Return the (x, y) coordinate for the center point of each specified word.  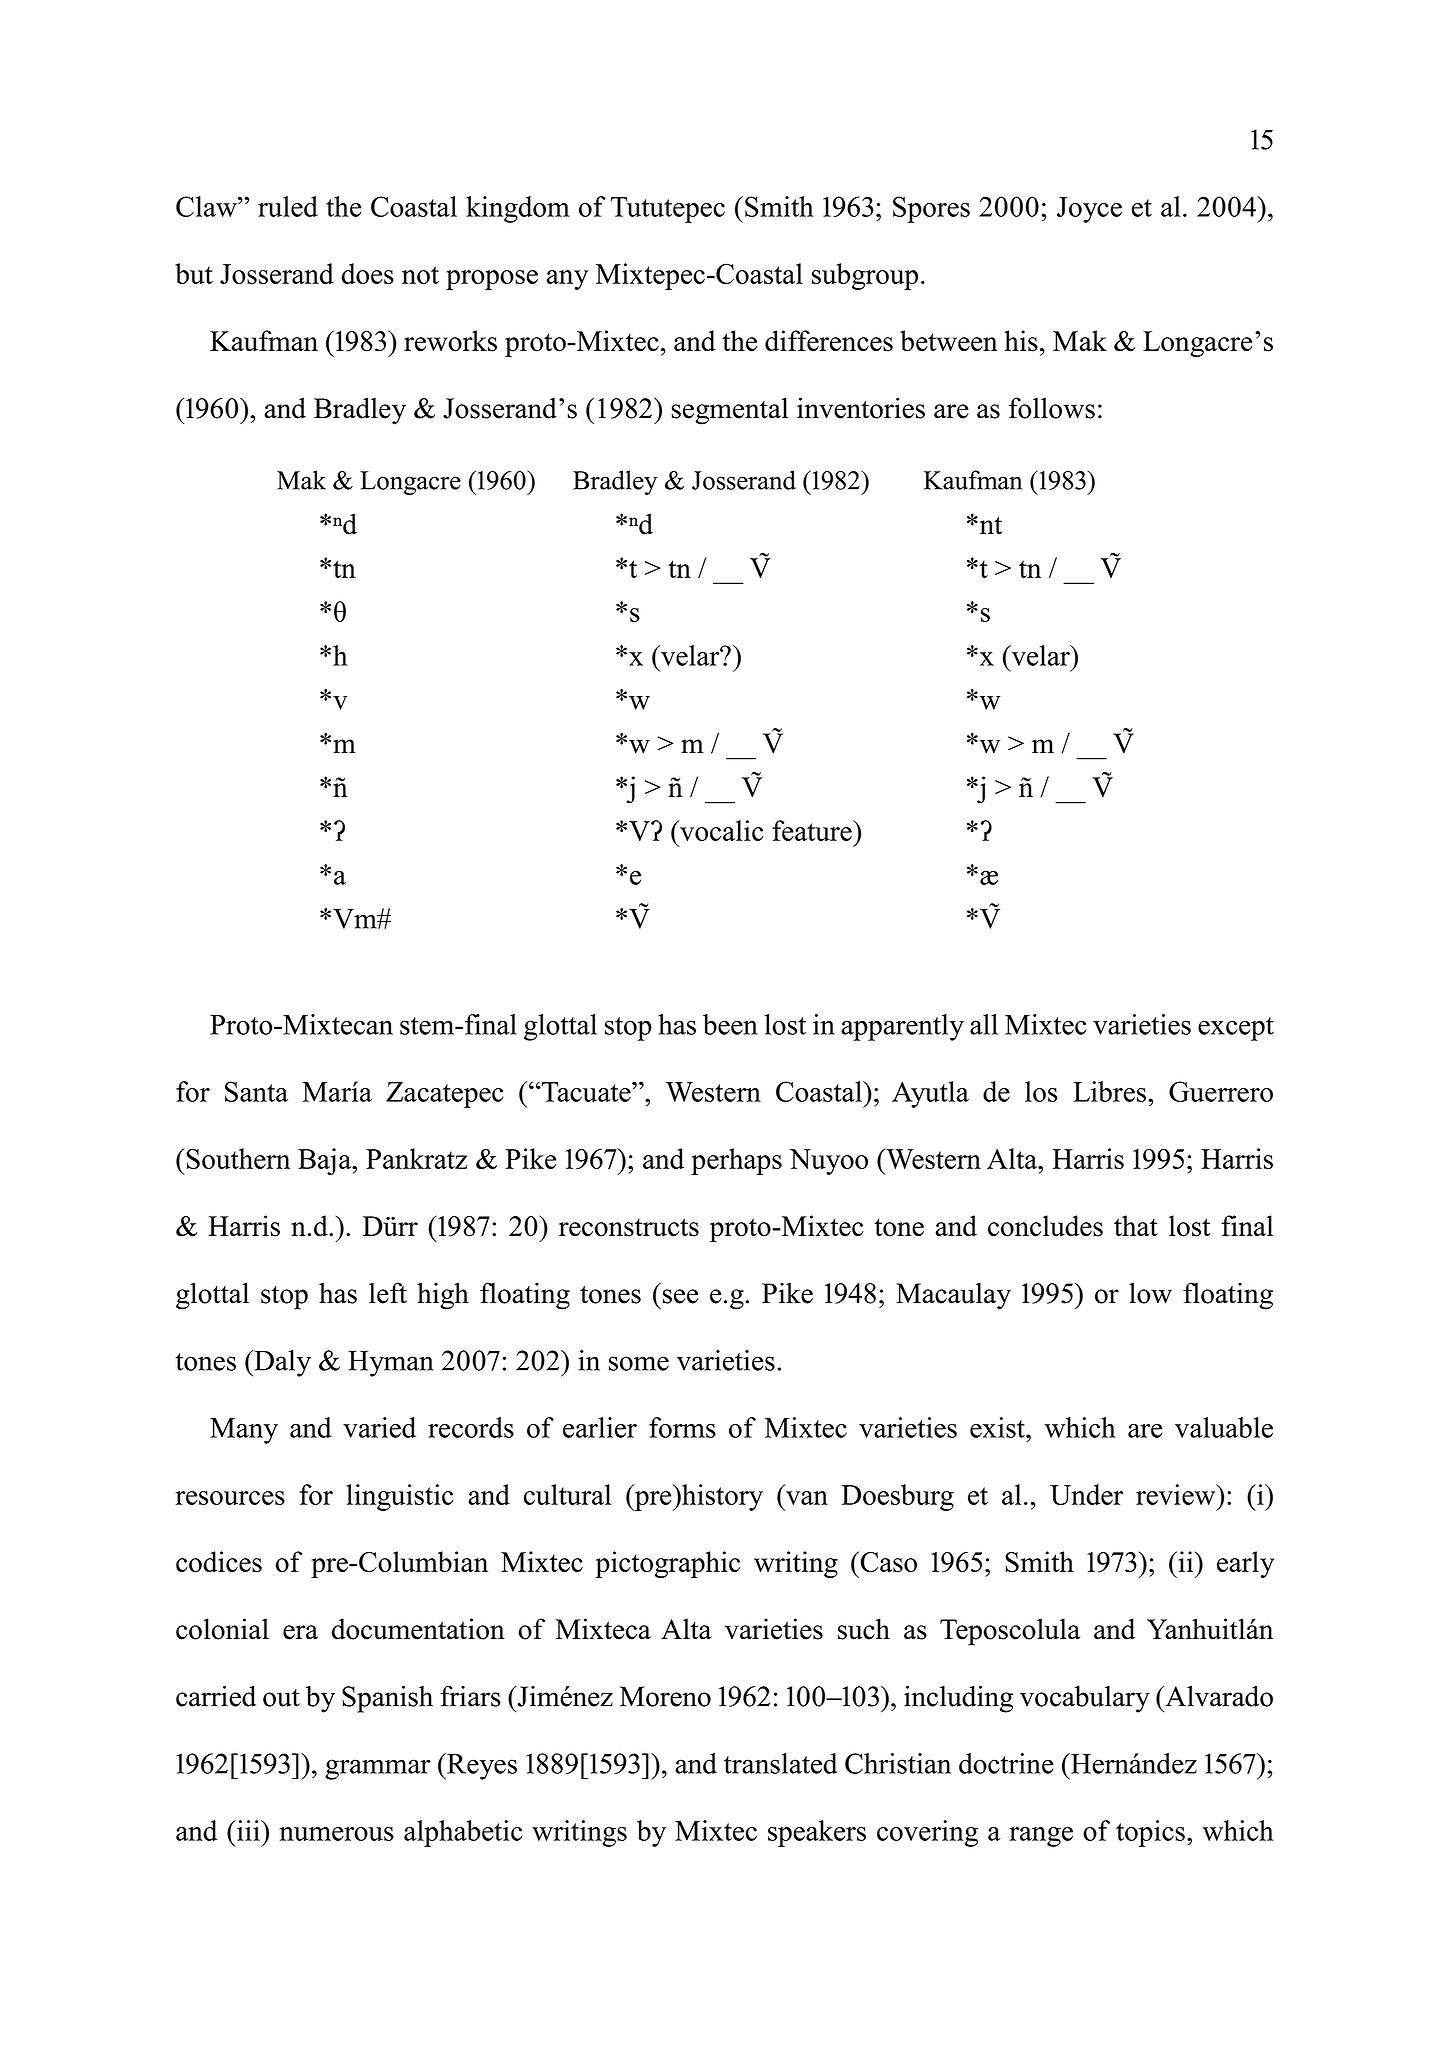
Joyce (1089, 210)
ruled (288, 206)
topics (1150, 1833)
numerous (336, 1834)
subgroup (865, 276)
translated (780, 1763)
